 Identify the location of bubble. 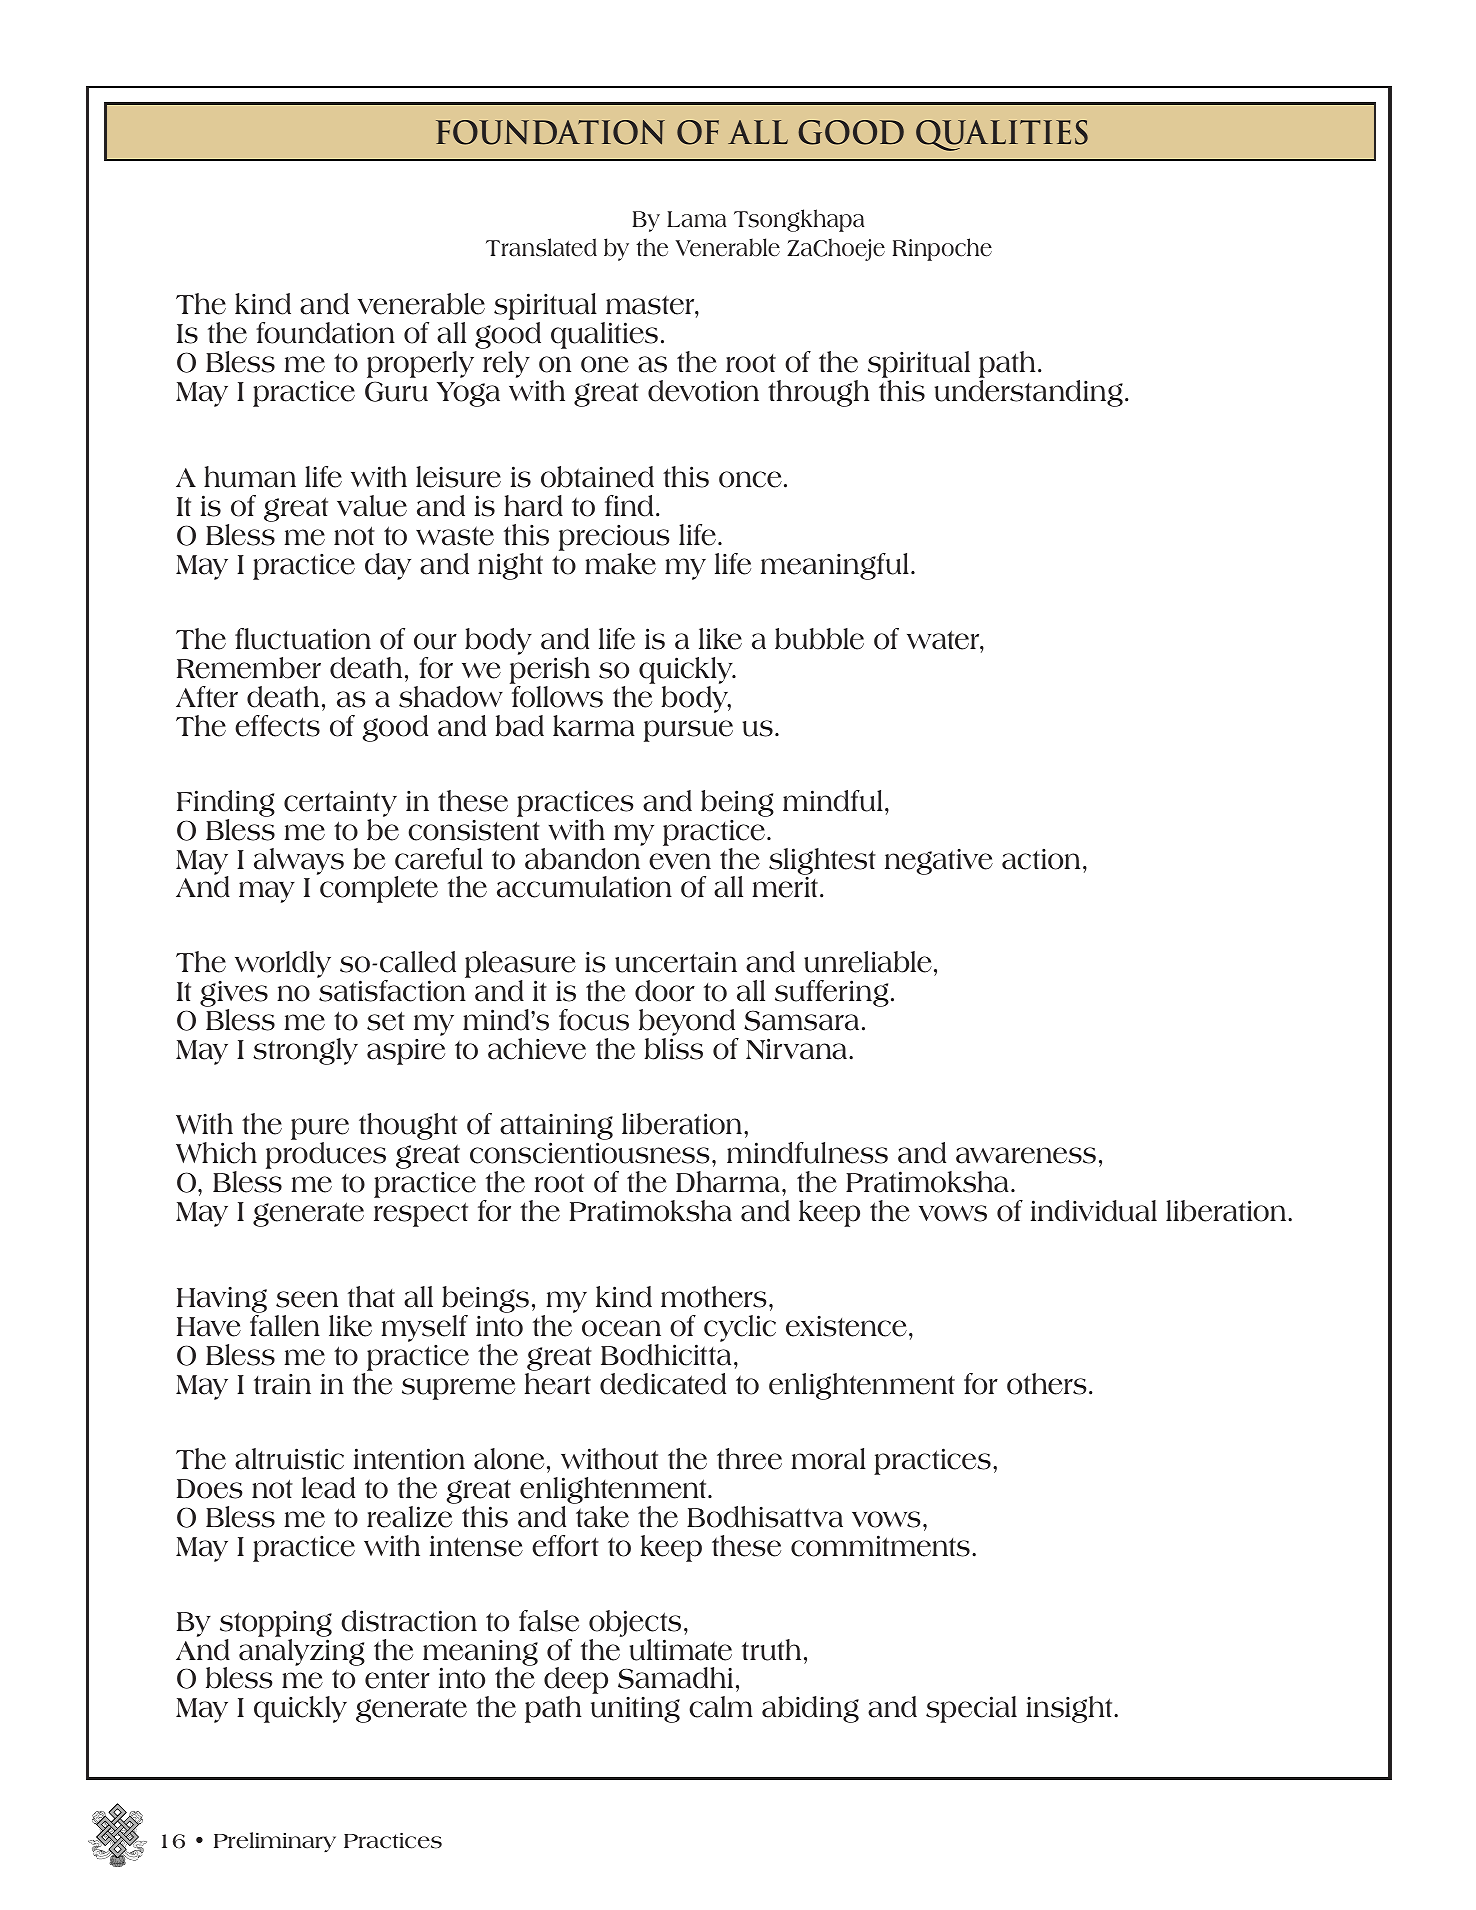
(819, 639).
